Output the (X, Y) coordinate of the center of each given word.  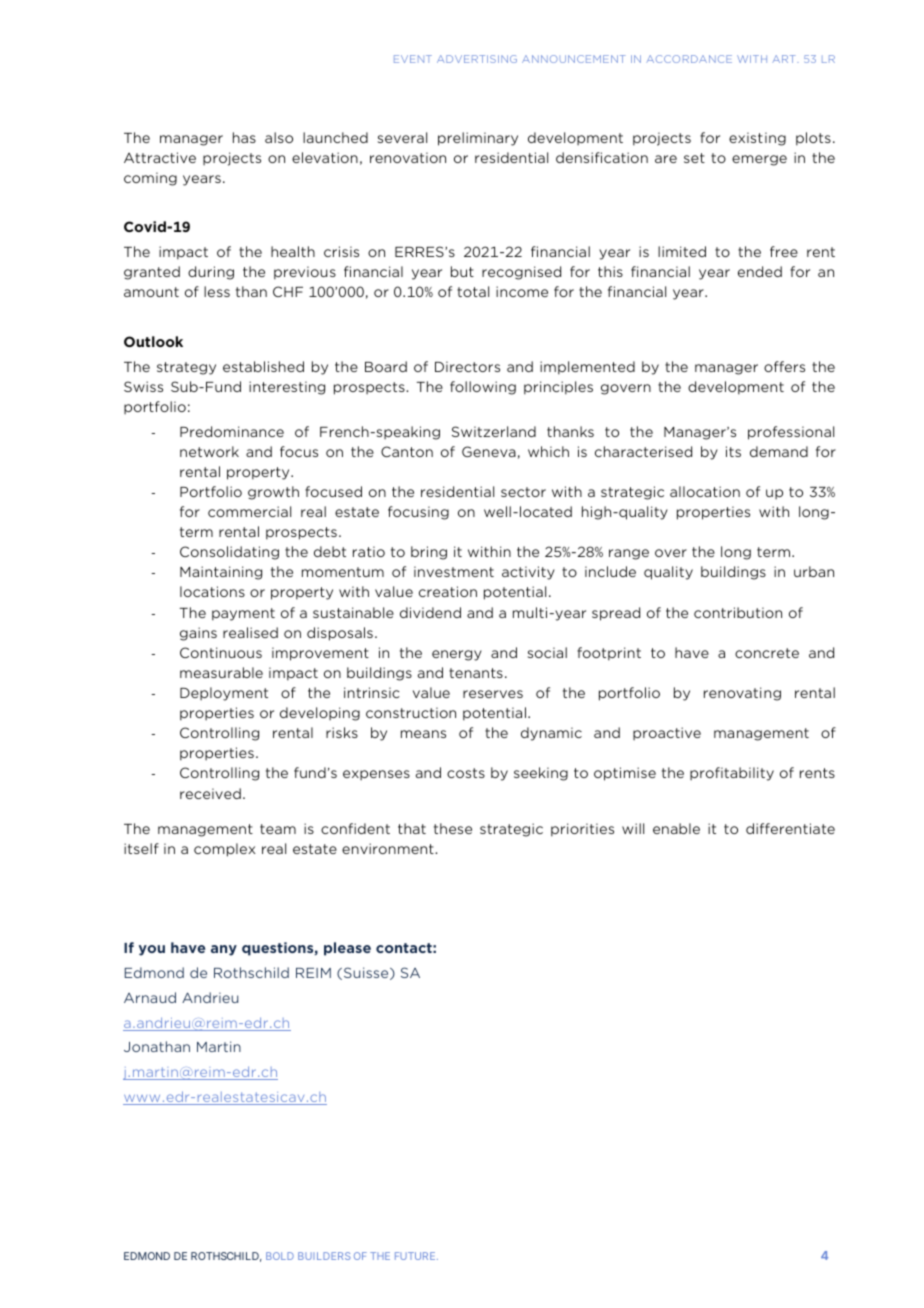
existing (757, 139)
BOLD (280, 1256)
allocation (705, 491)
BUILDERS (324, 1256)
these (453, 828)
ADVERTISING (477, 59)
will (633, 828)
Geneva (489, 451)
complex (224, 850)
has (244, 137)
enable (676, 828)
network (209, 451)
